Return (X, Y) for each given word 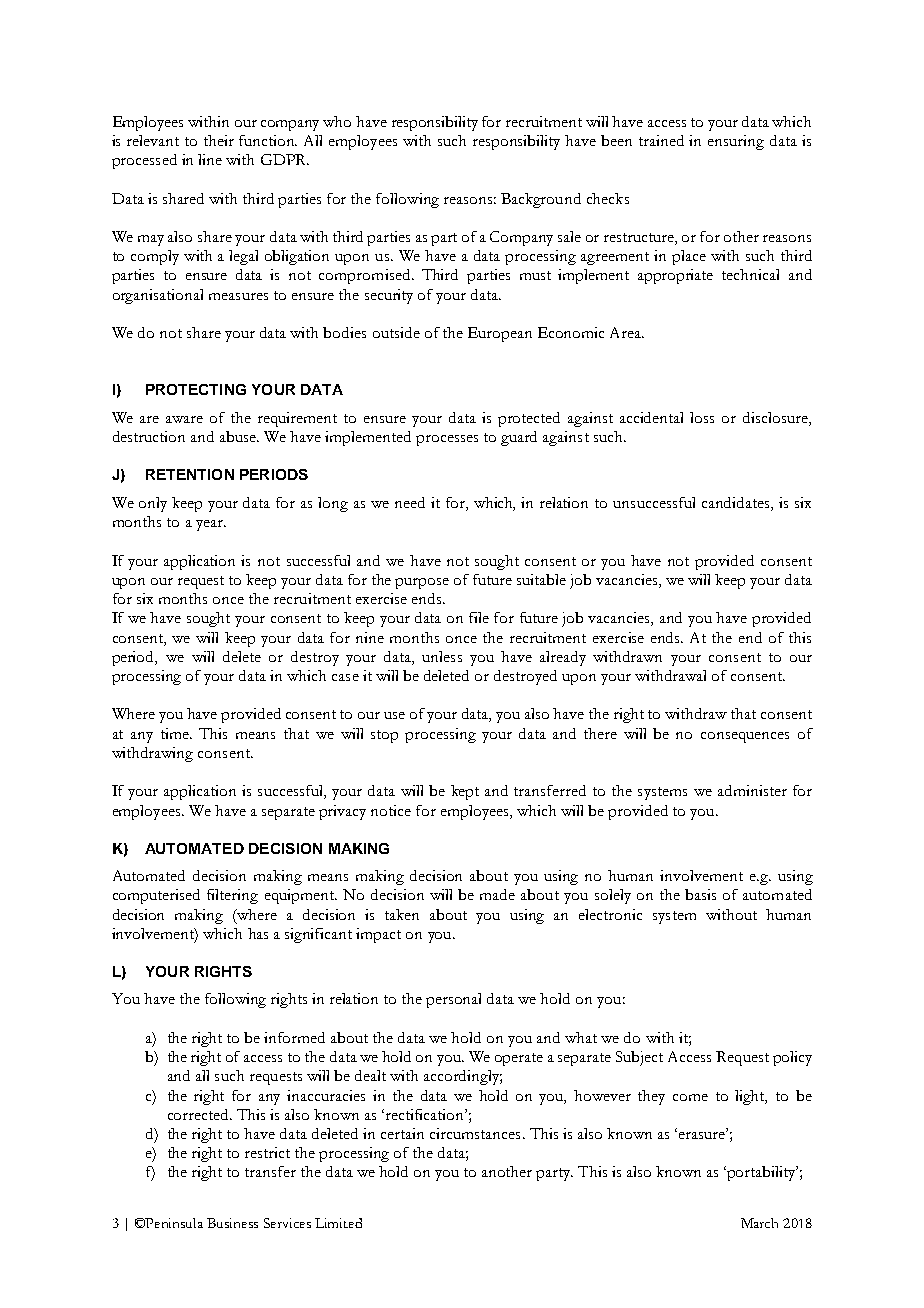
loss (702, 417)
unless (442, 656)
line (210, 159)
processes (447, 440)
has (258, 933)
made (497, 894)
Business (232, 1223)
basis (700, 894)
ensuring (736, 142)
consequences (745, 737)
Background (541, 200)
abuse (239, 436)
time (176, 733)
